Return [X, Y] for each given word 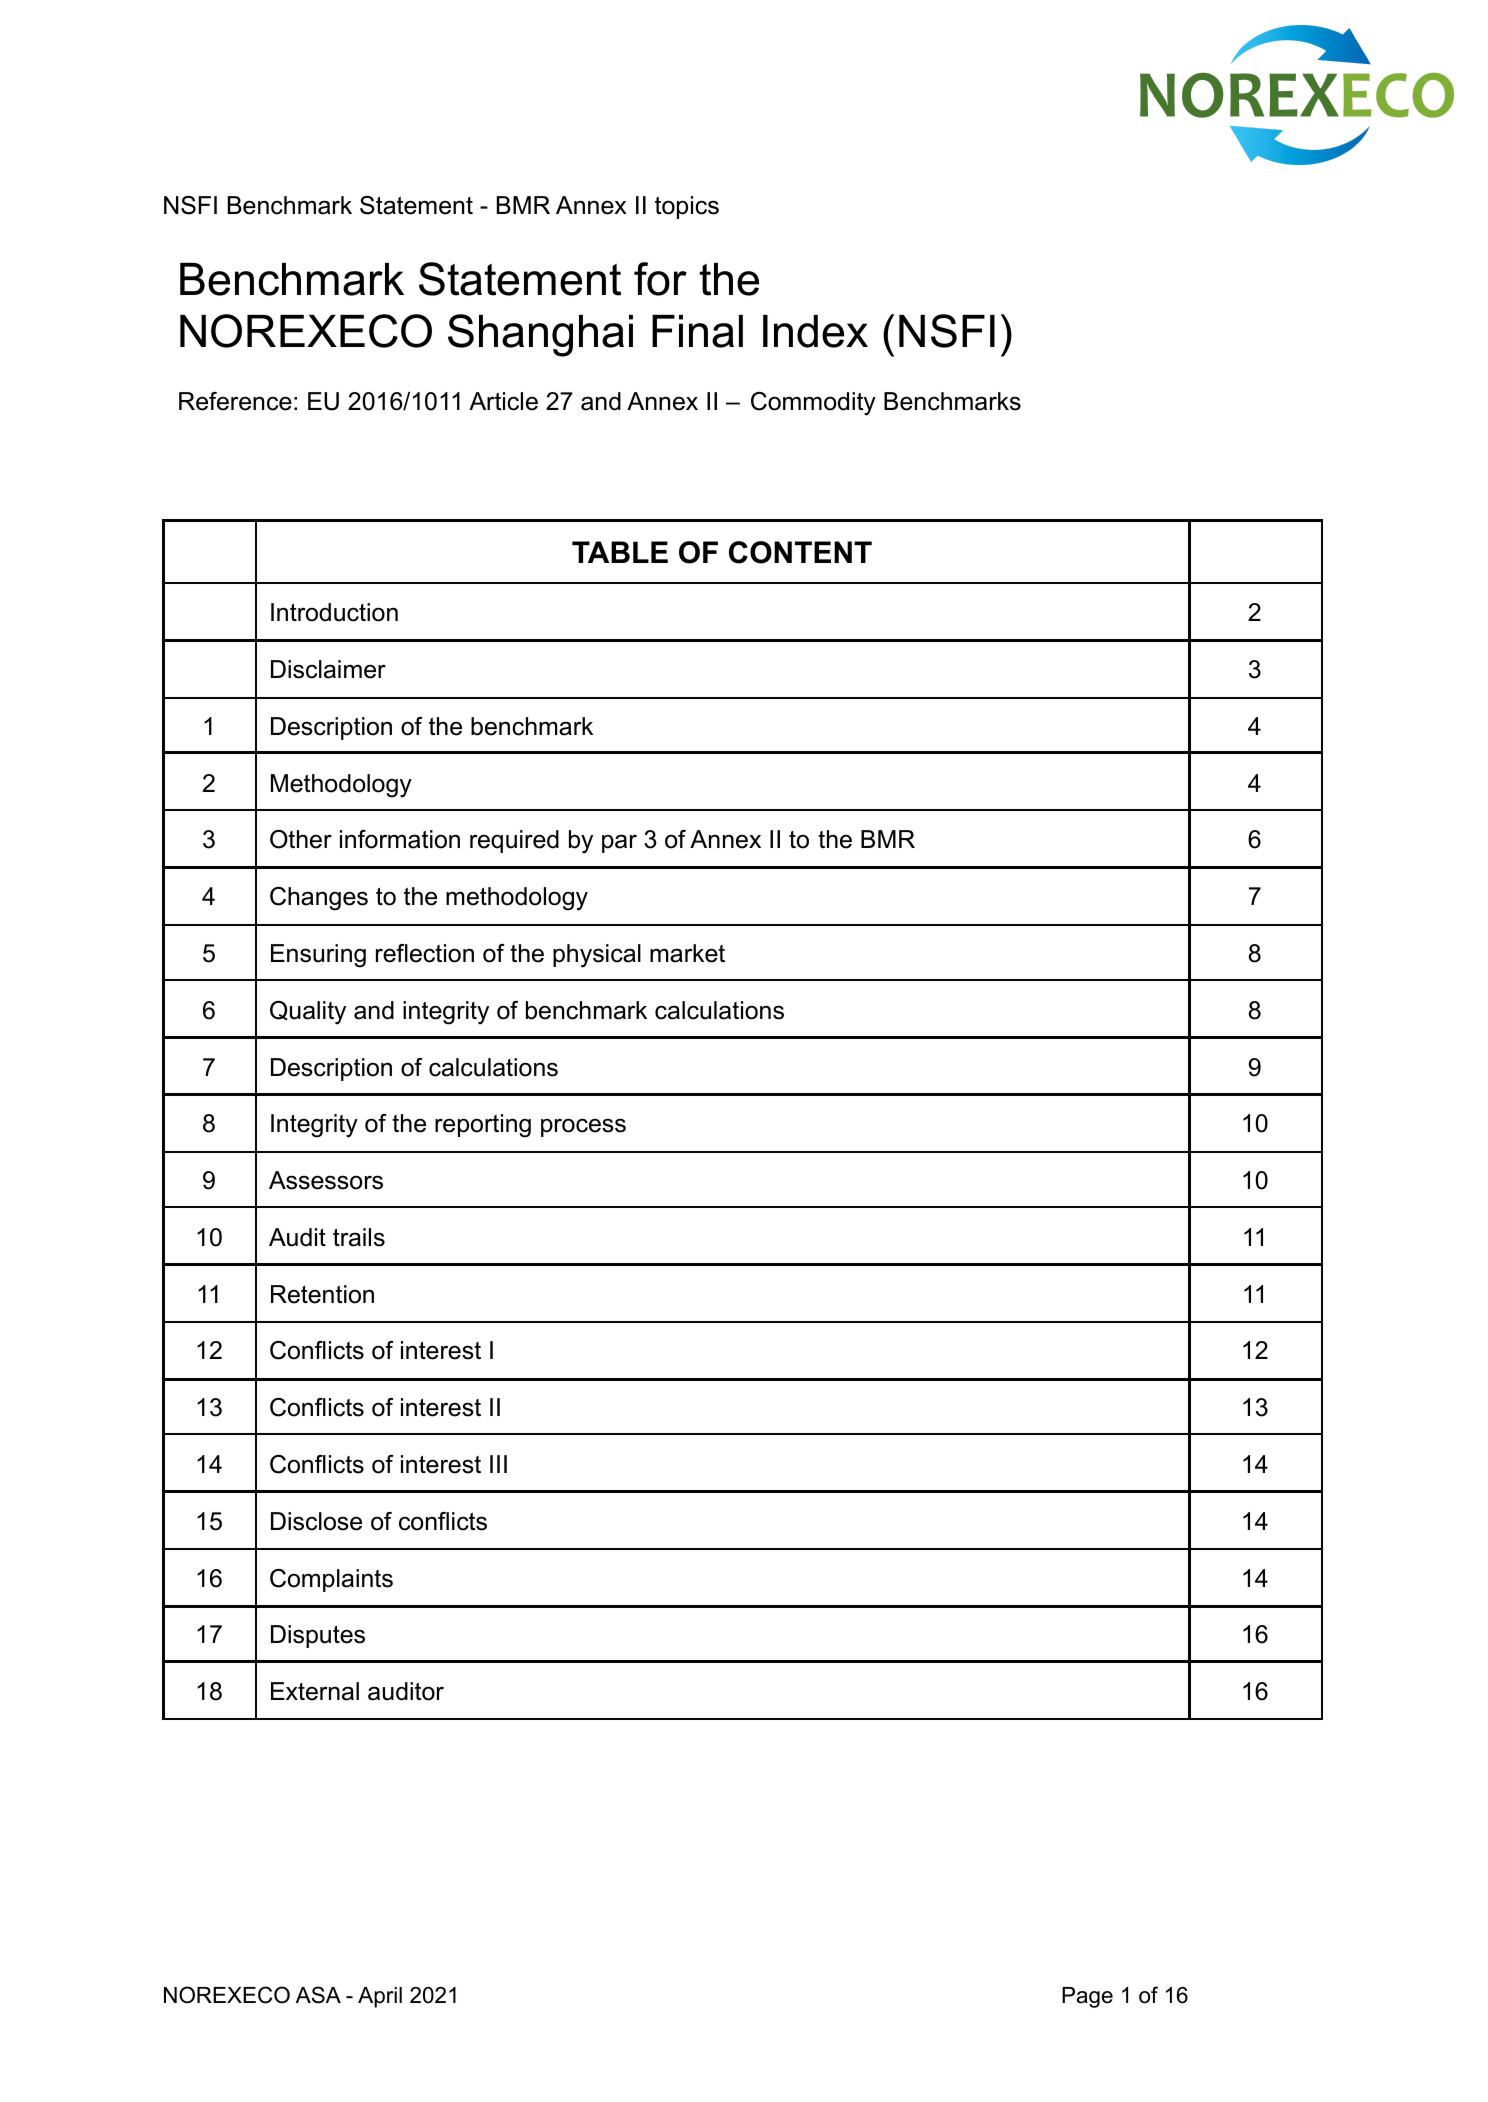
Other [301, 839]
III [498, 1464]
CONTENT [800, 552]
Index [815, 331]
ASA [318, 1995]
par [619, 843]
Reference [235, 401]
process [583, 1127]
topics [687, 207]
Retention [322, 1294]
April [380, 1997]
